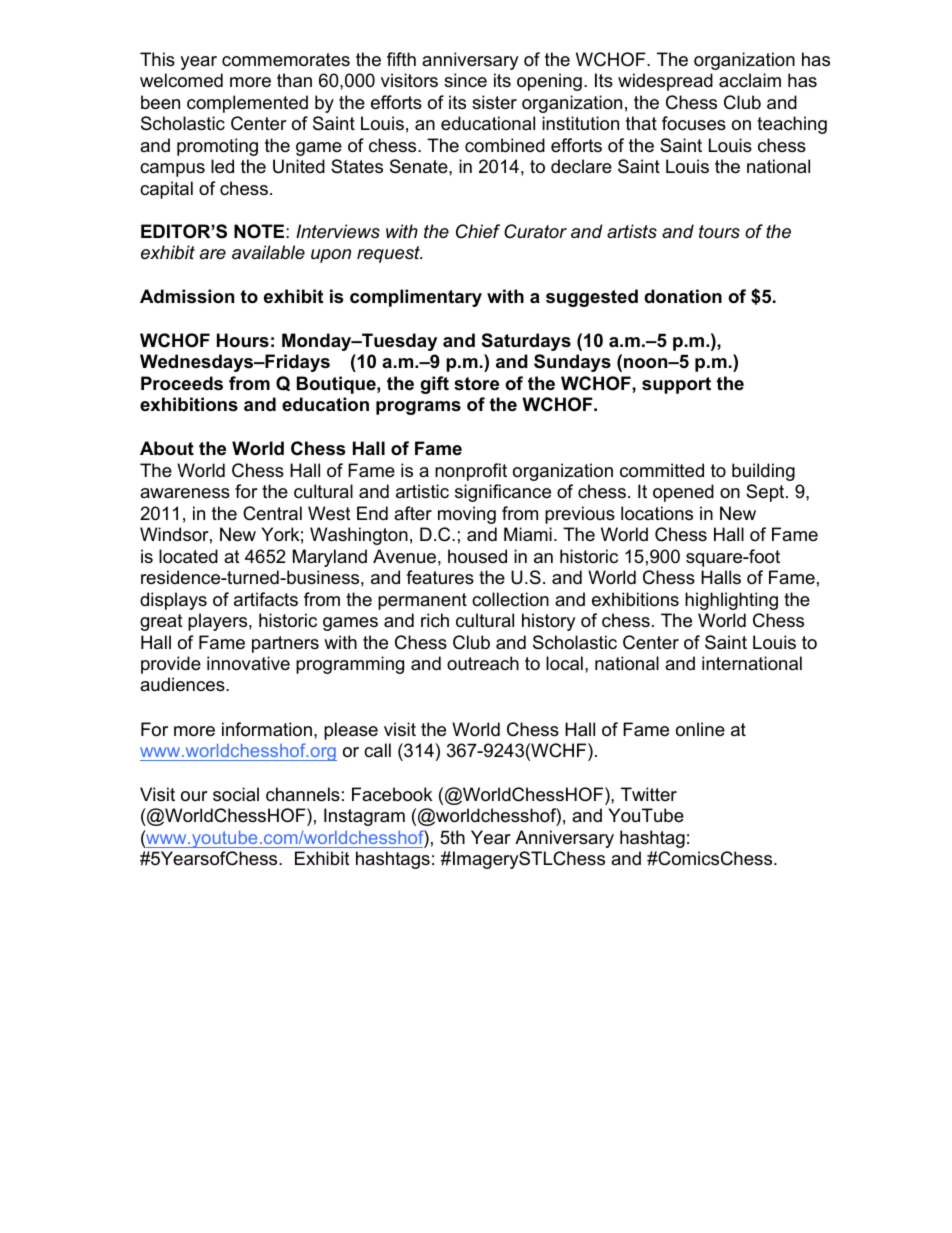 The width and height of the screenshot is (952, 1233). What do you see at coordinates (392, 794) in the screenshot?
I see `Facebook` at bounding box center [392, 794].
